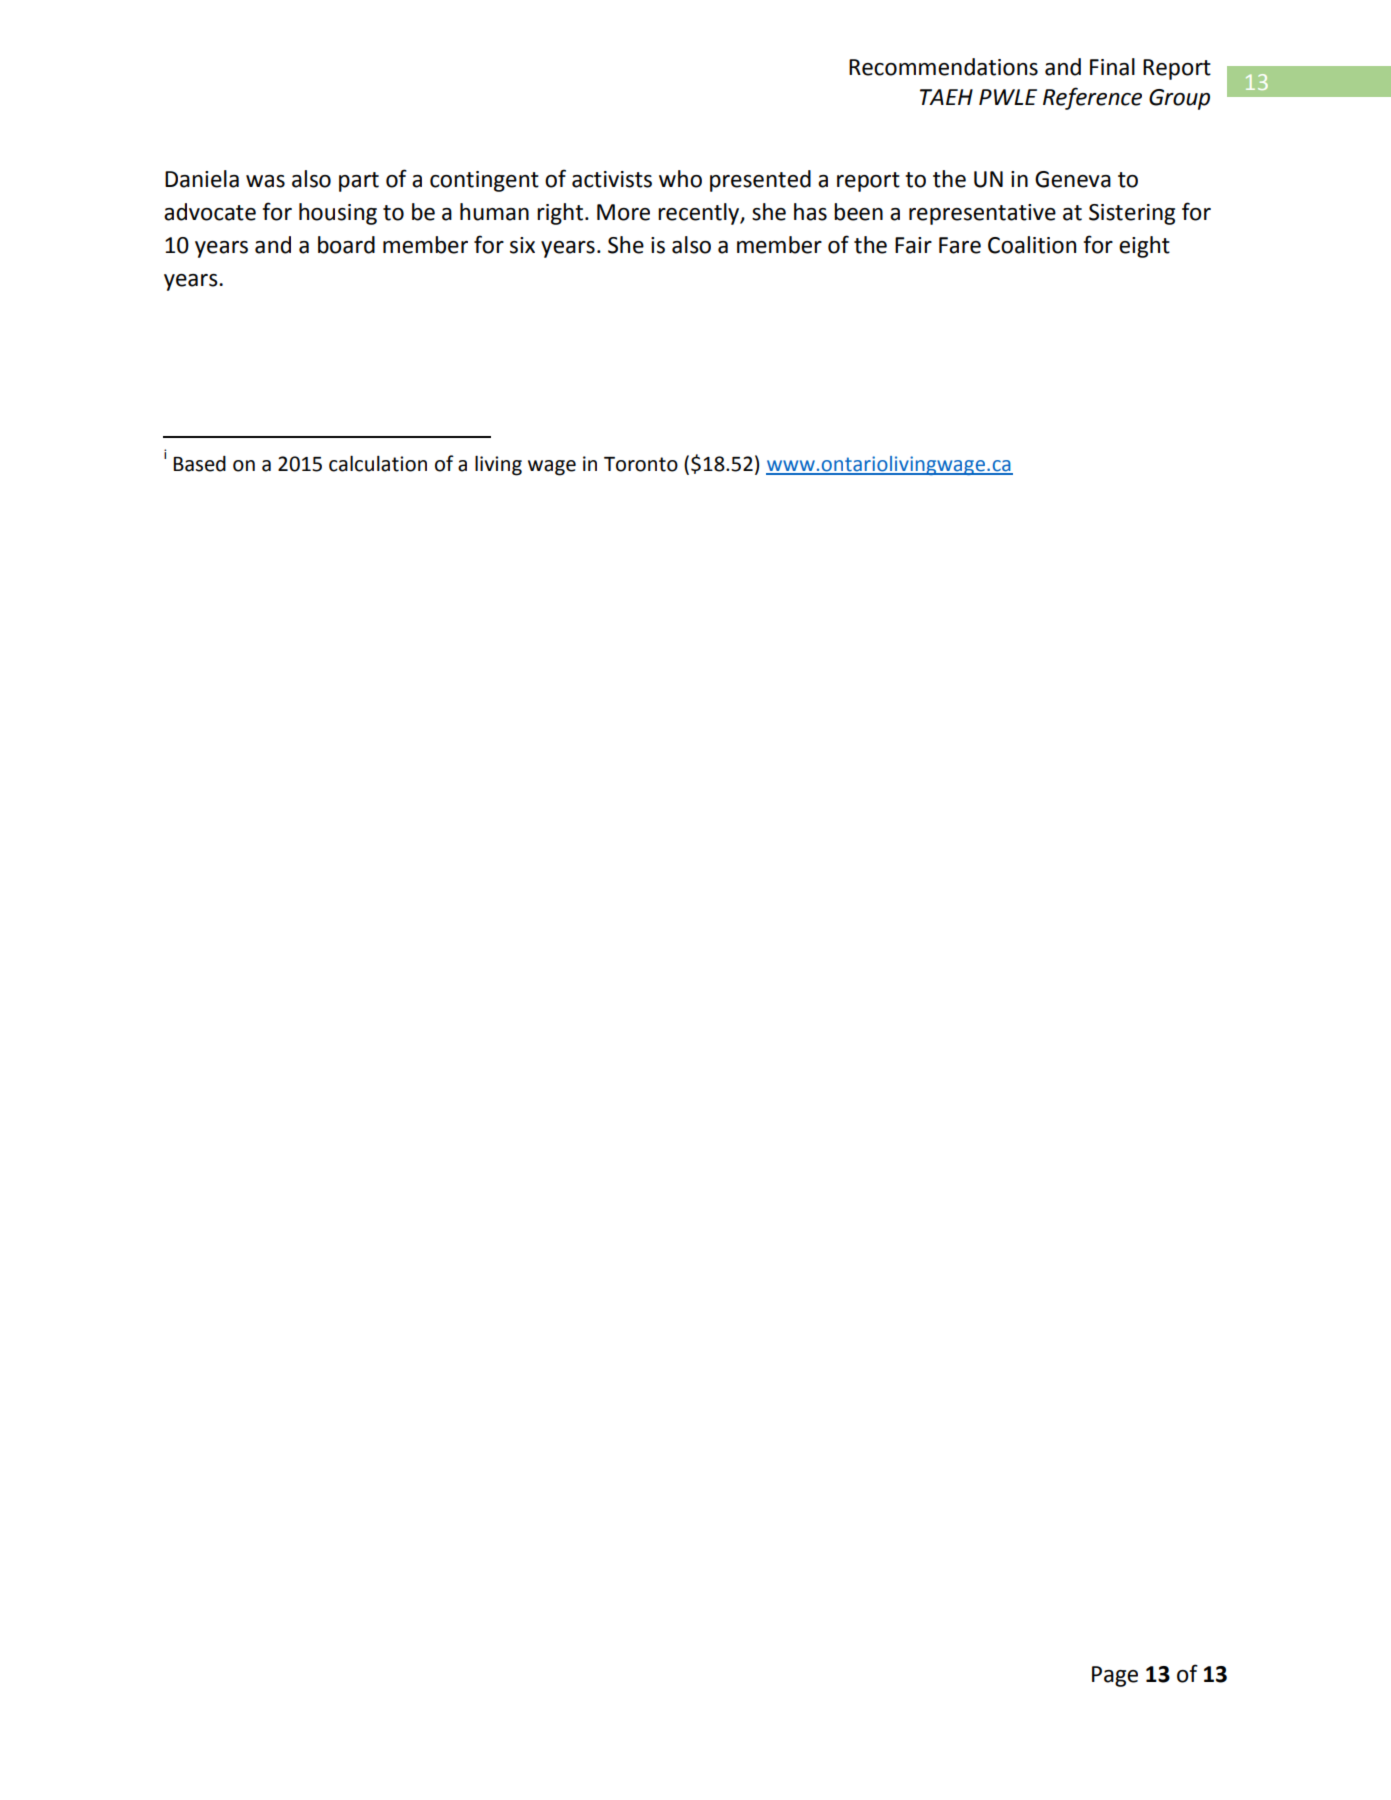  What do you see at coordinates (199, 464) in the screenshot?
I see `Based` at bounding box center [199, 464].
